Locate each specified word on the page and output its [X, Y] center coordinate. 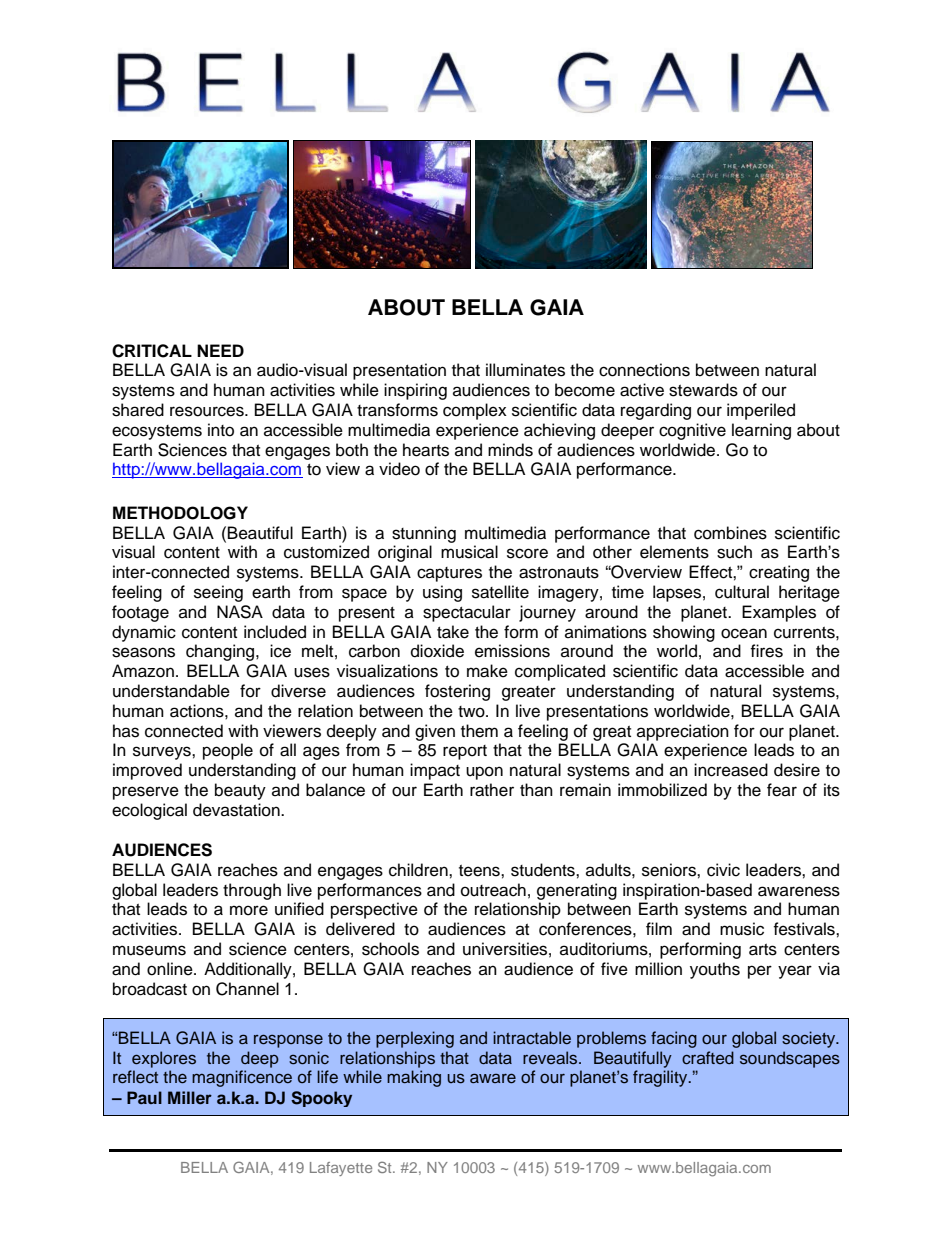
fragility [661, 1078]
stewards [703, 390]
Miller [190, 1097]
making [414, 1078]
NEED [220, 350]
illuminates [525, 370]
